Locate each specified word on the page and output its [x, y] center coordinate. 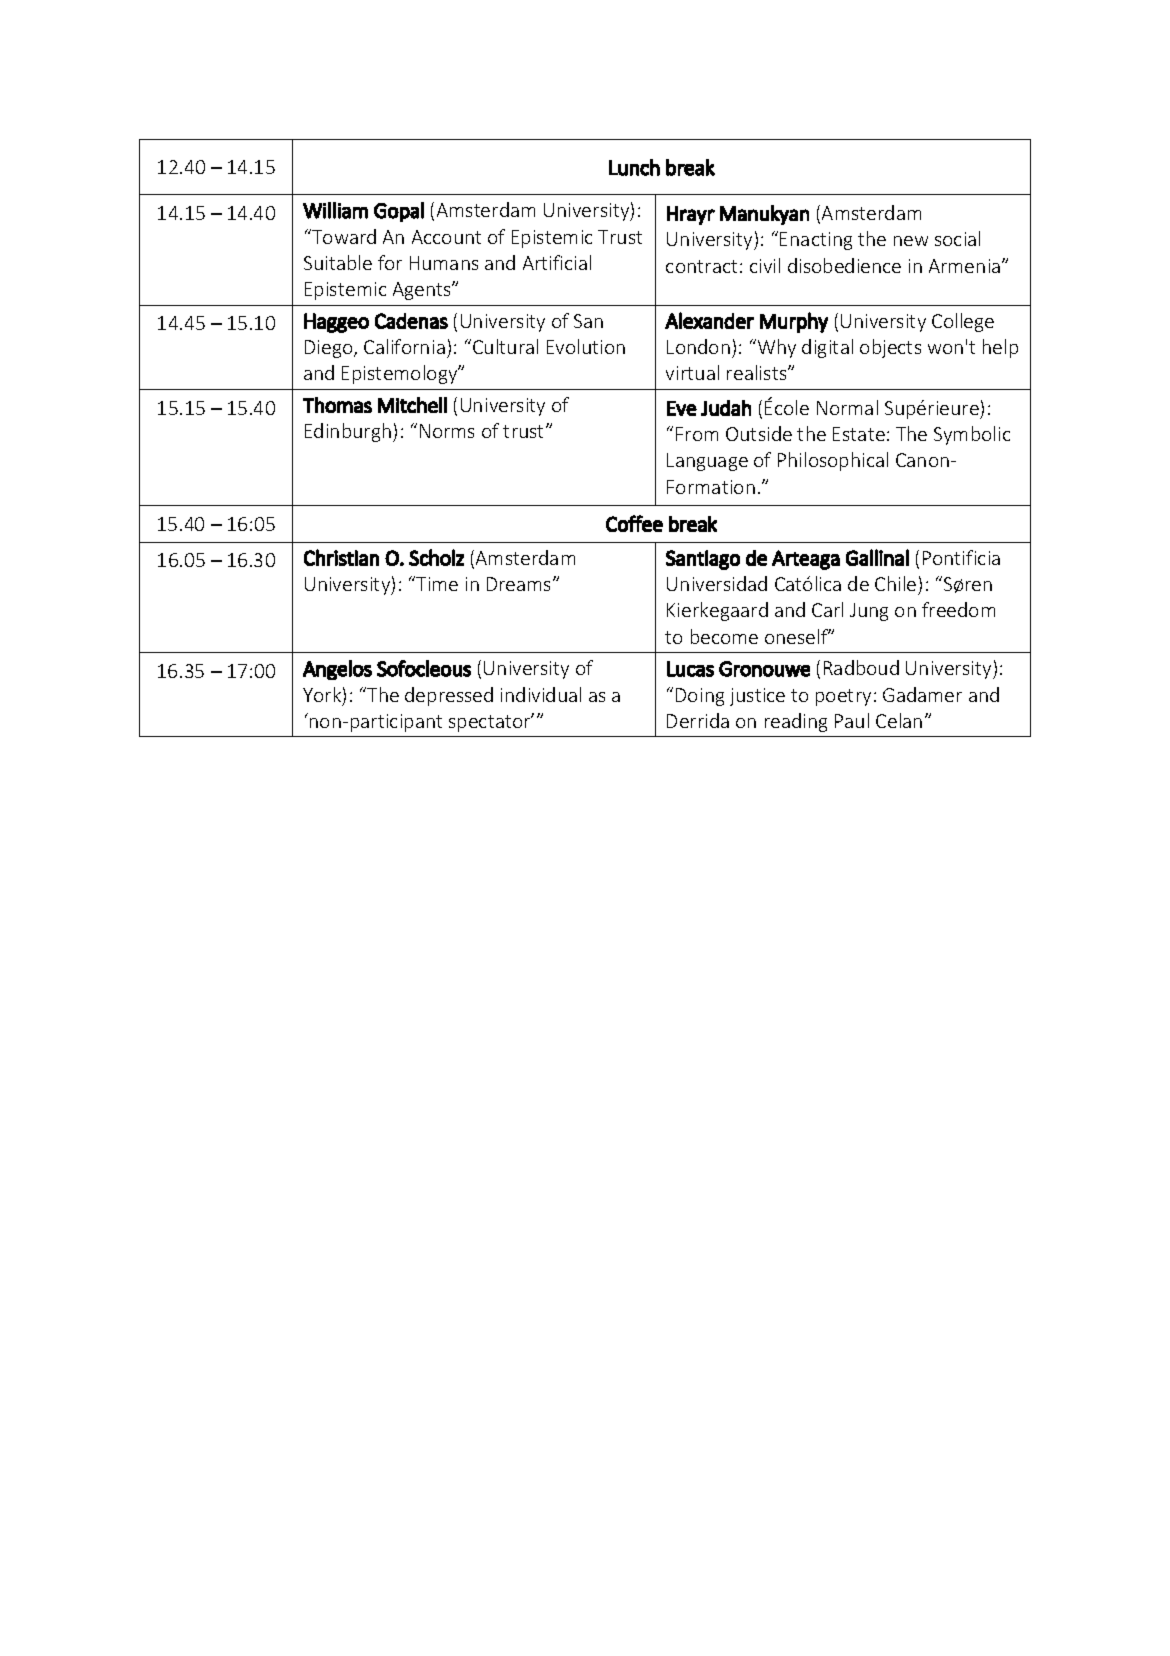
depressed [449, 696]
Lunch [634, 167]
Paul [852, 720]
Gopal [399, 212]
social [957, 238]
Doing [700, 697]
